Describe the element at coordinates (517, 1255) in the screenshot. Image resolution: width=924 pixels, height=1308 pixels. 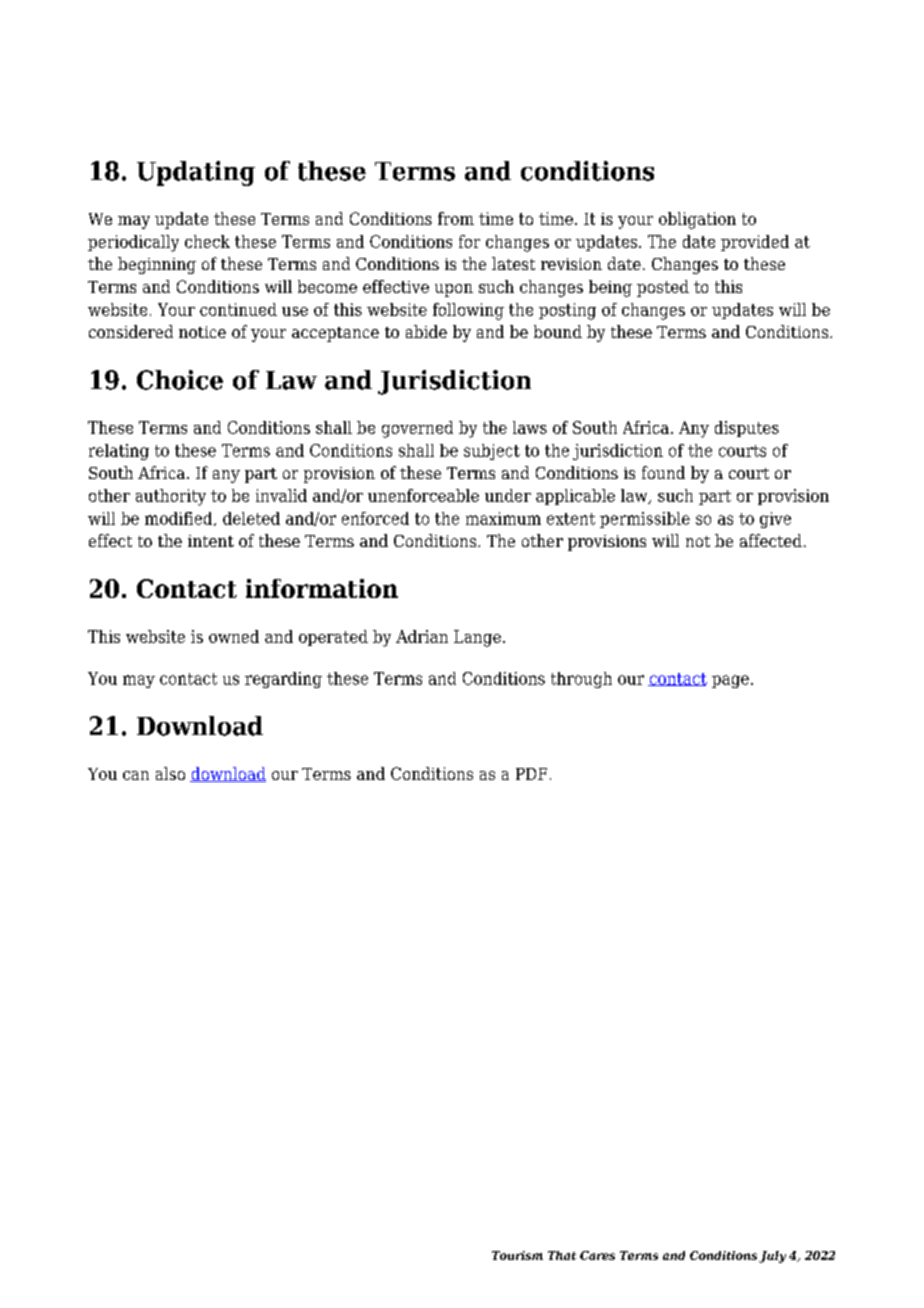
I see `Tourism` at that location.
